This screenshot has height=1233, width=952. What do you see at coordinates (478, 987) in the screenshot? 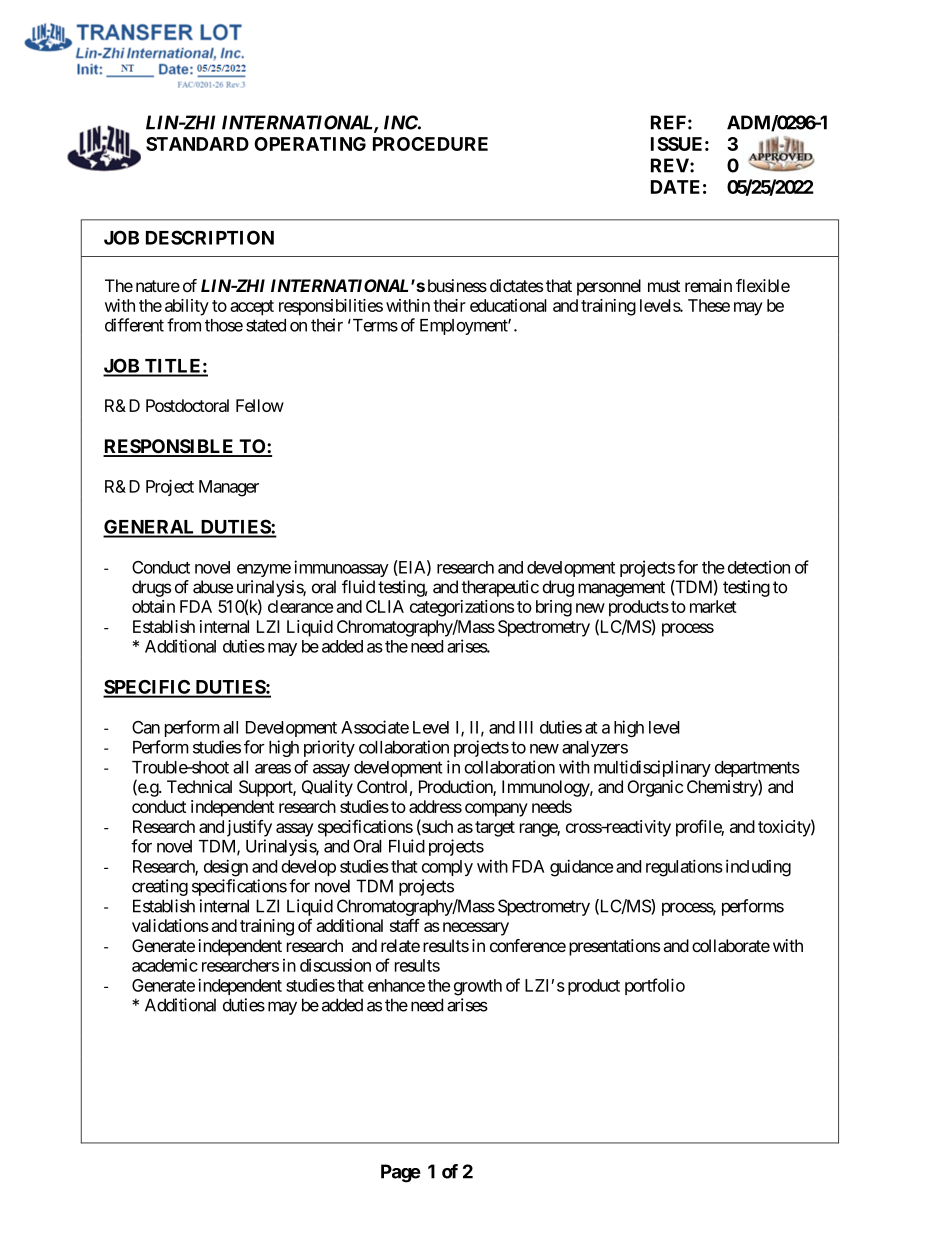
I see `growth` at bounding box center [478, 987].
